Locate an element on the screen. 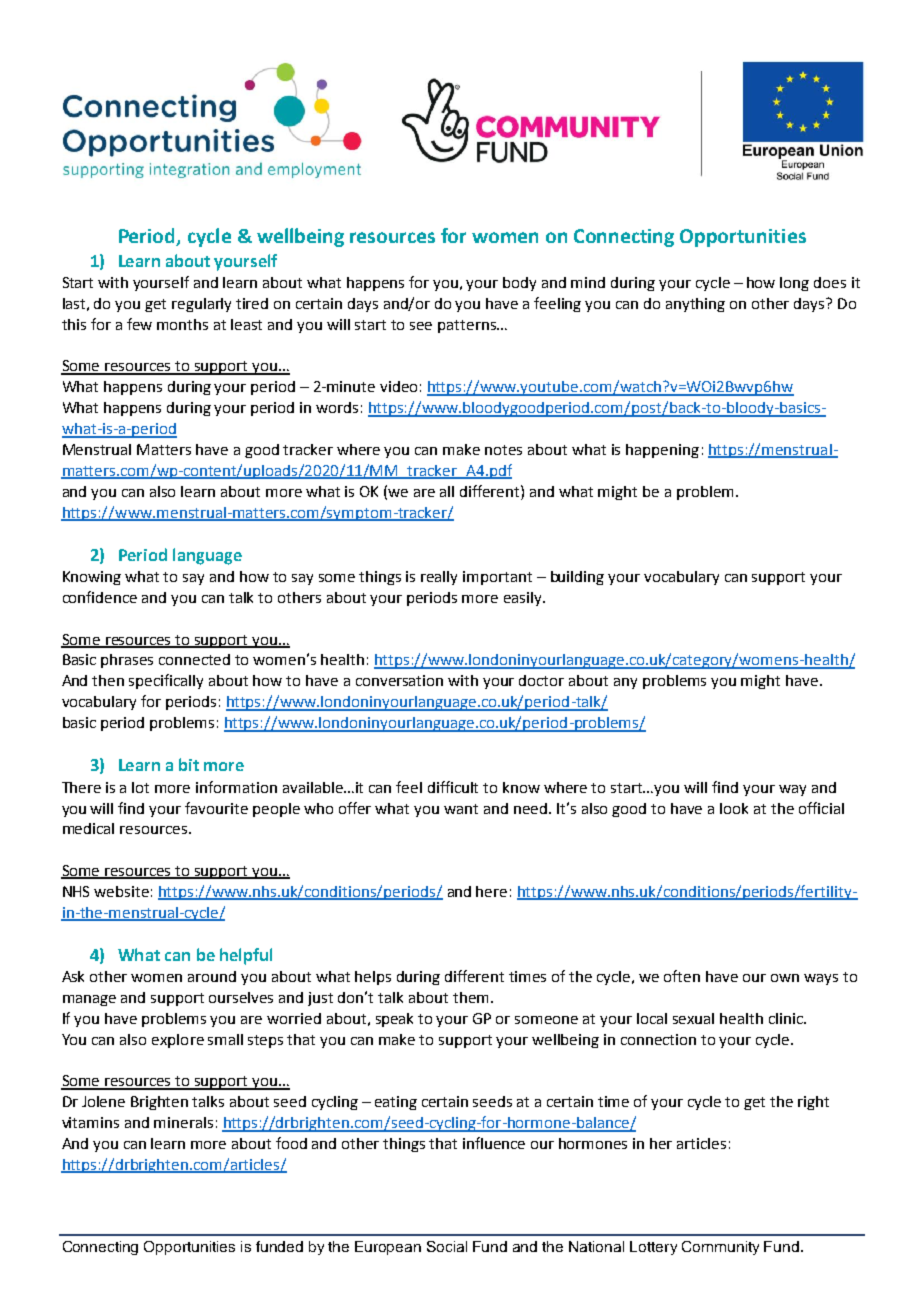  Social is located at coordinates (447, 1246).
